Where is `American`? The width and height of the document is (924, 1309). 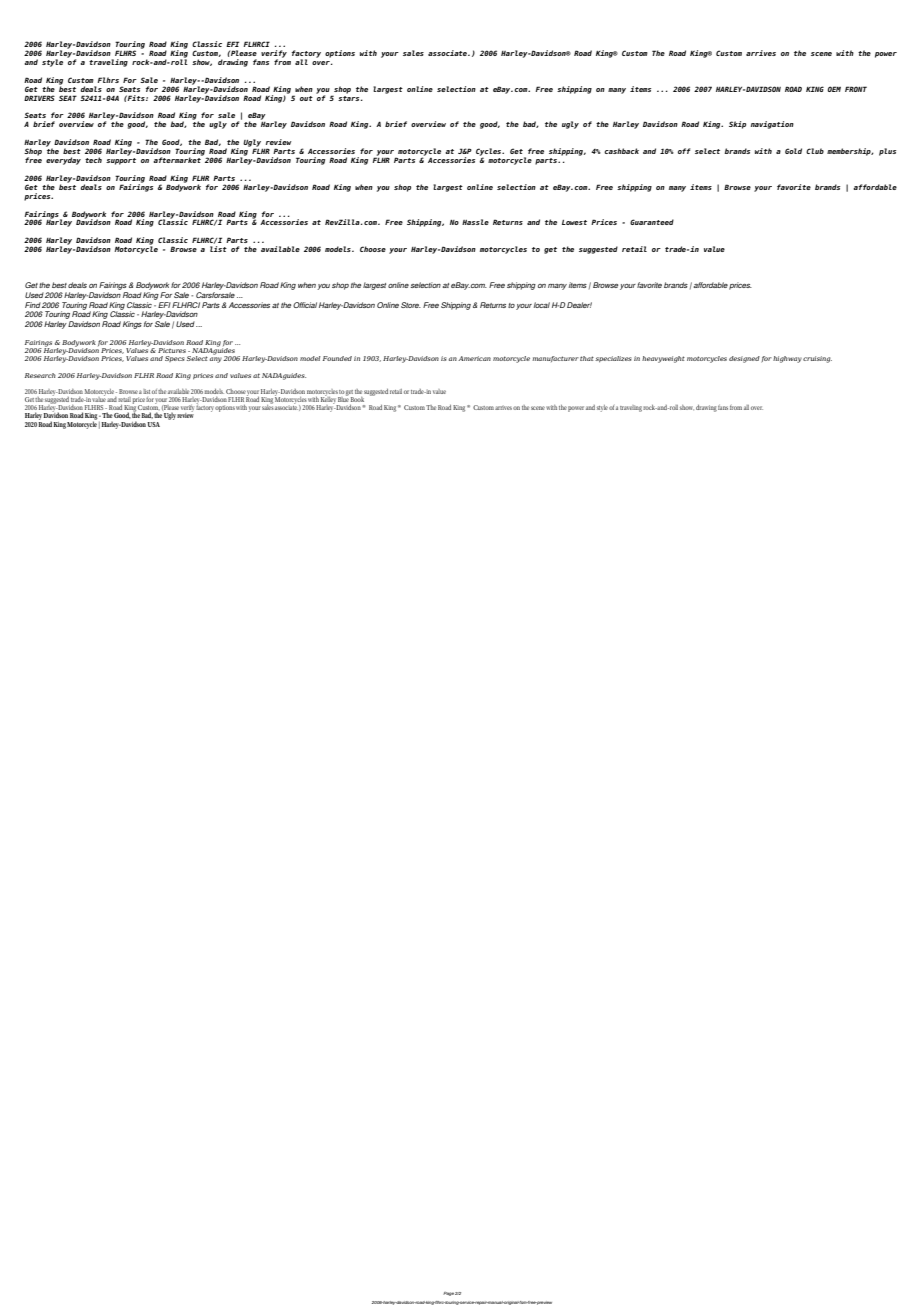 American is located at coordinates (474, 358).
